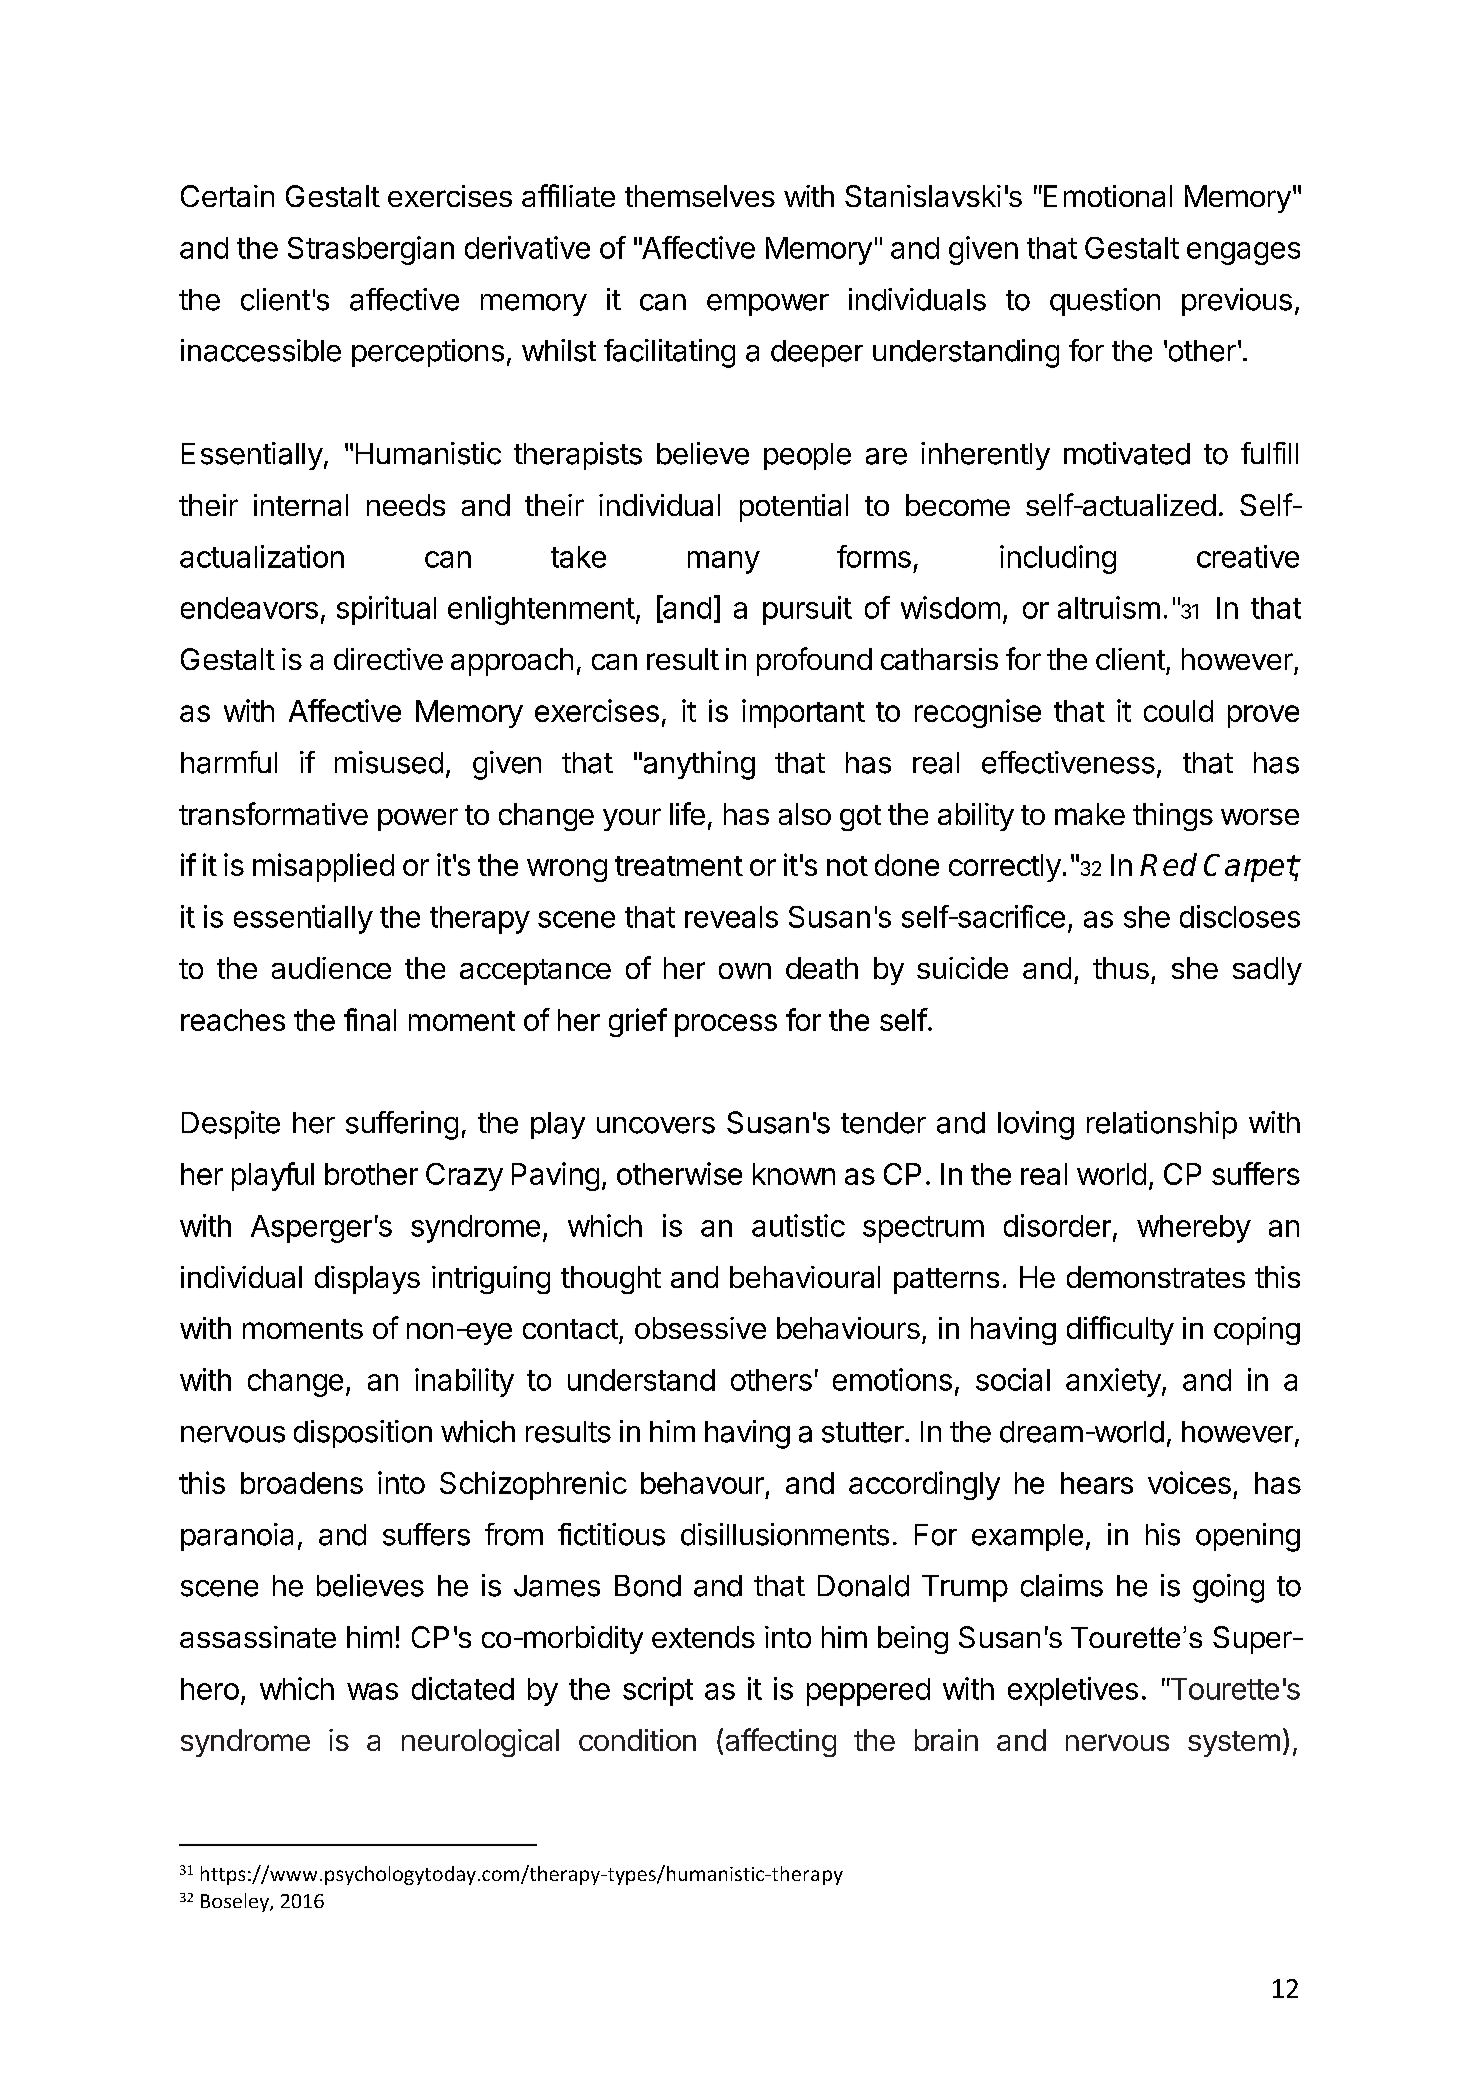  I want to click on process, so click(726, 1025).
